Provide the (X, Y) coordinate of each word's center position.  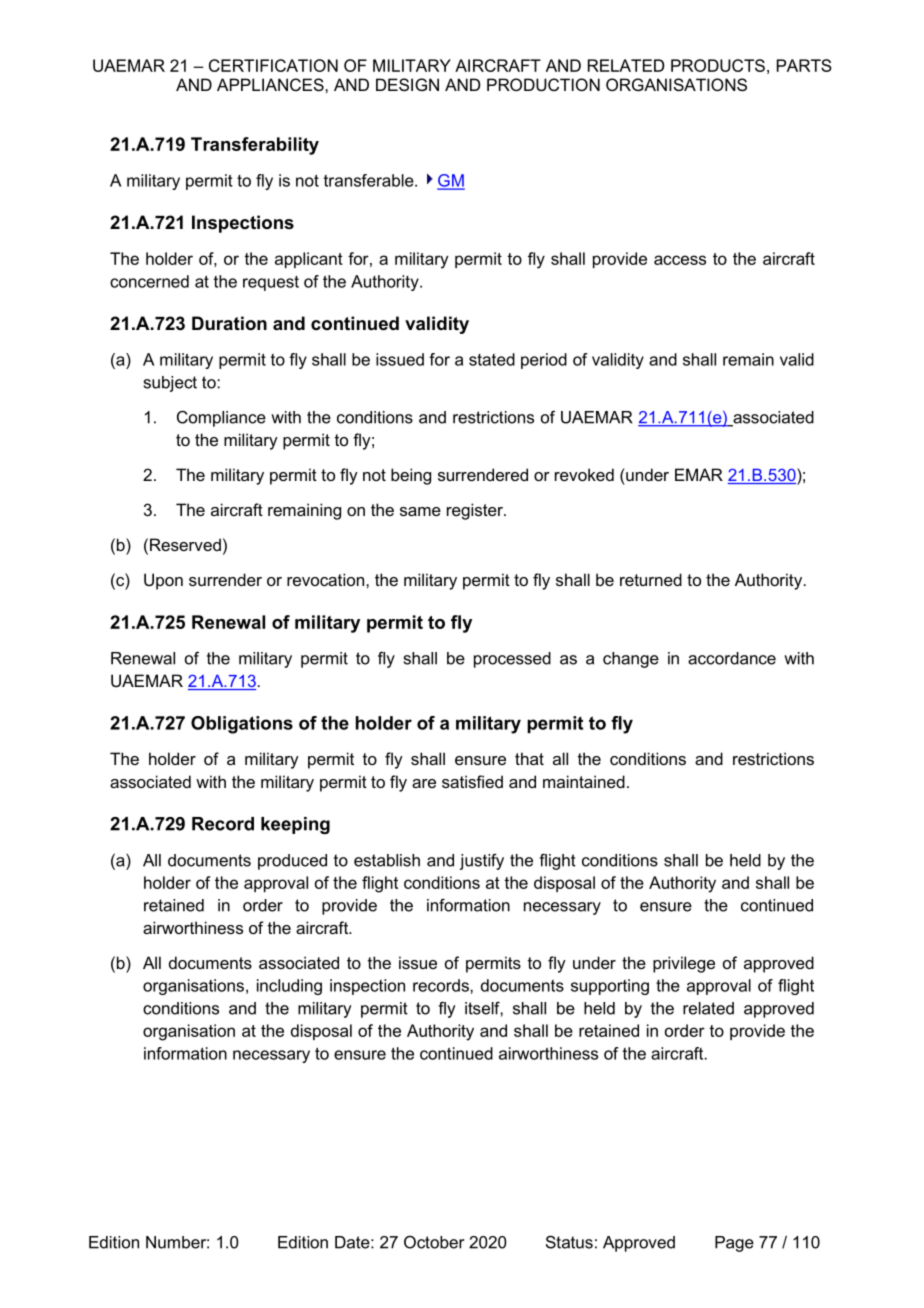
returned (651, 579)
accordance (732, 658)
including (289, 987)
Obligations (242, 725)
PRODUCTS (718, 65)
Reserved (185, 544)
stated (492, 359)
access (680, 260)
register (476, 511)
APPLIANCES (271, 84)
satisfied (472, 781)
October (434, 1242)
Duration (229, 323)
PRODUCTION (543, 84)
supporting (610, 987)
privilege (684, 964)
